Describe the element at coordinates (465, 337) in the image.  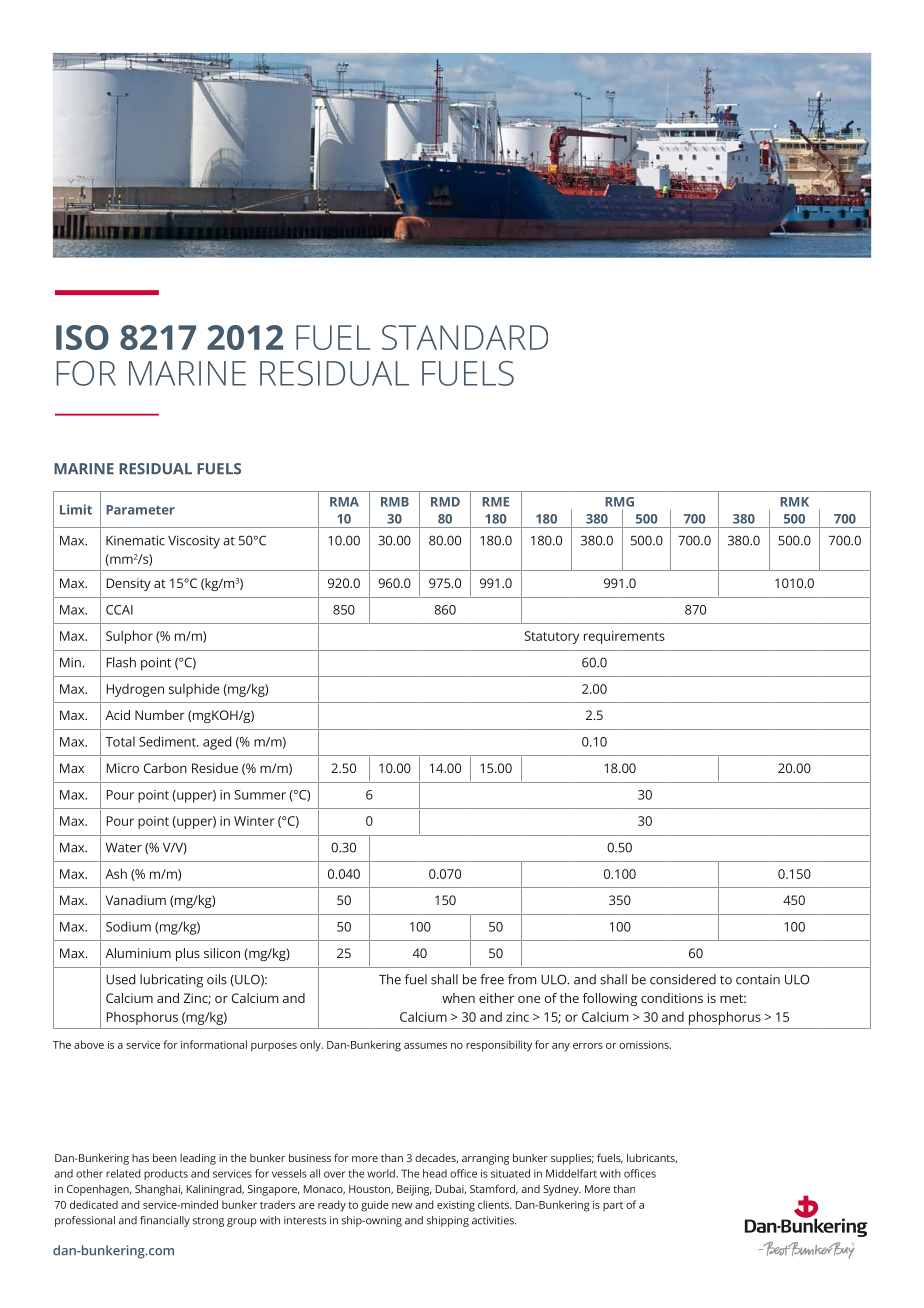
I see `STANDARD` at that location.
